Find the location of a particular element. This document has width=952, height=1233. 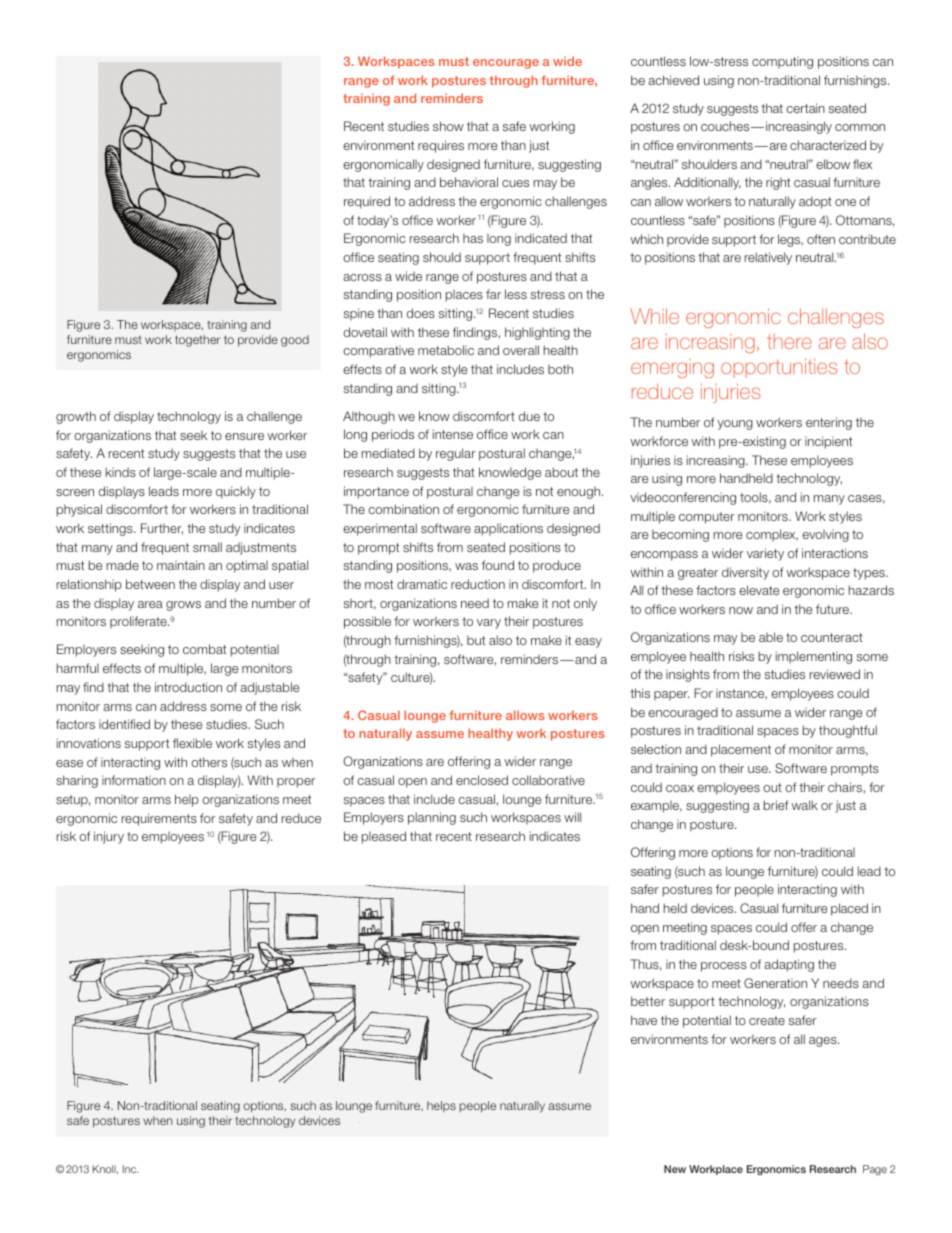

elevate is located at coordinates (759, 590).
